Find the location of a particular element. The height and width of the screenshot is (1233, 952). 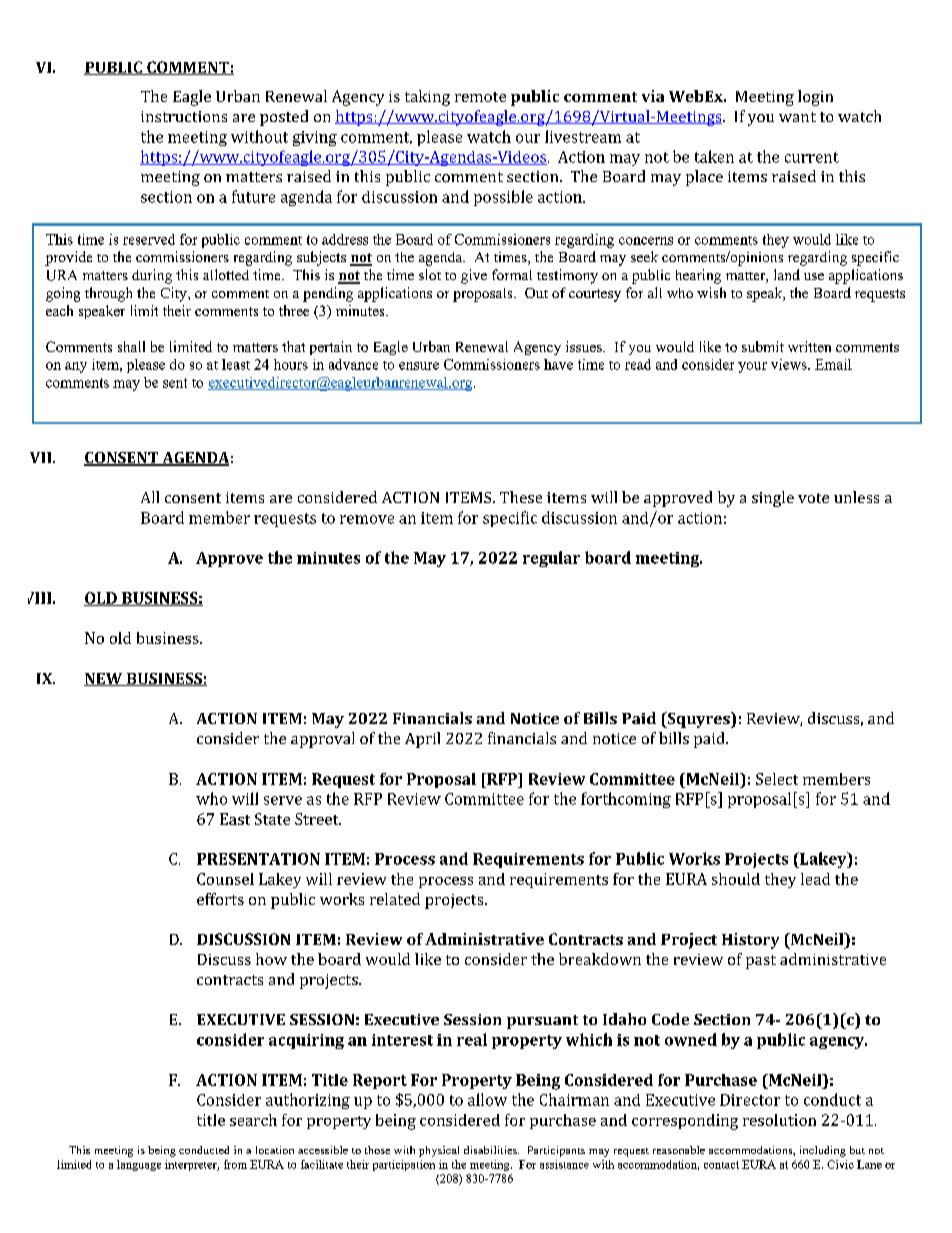

want is located at coordinates (797, 117).
